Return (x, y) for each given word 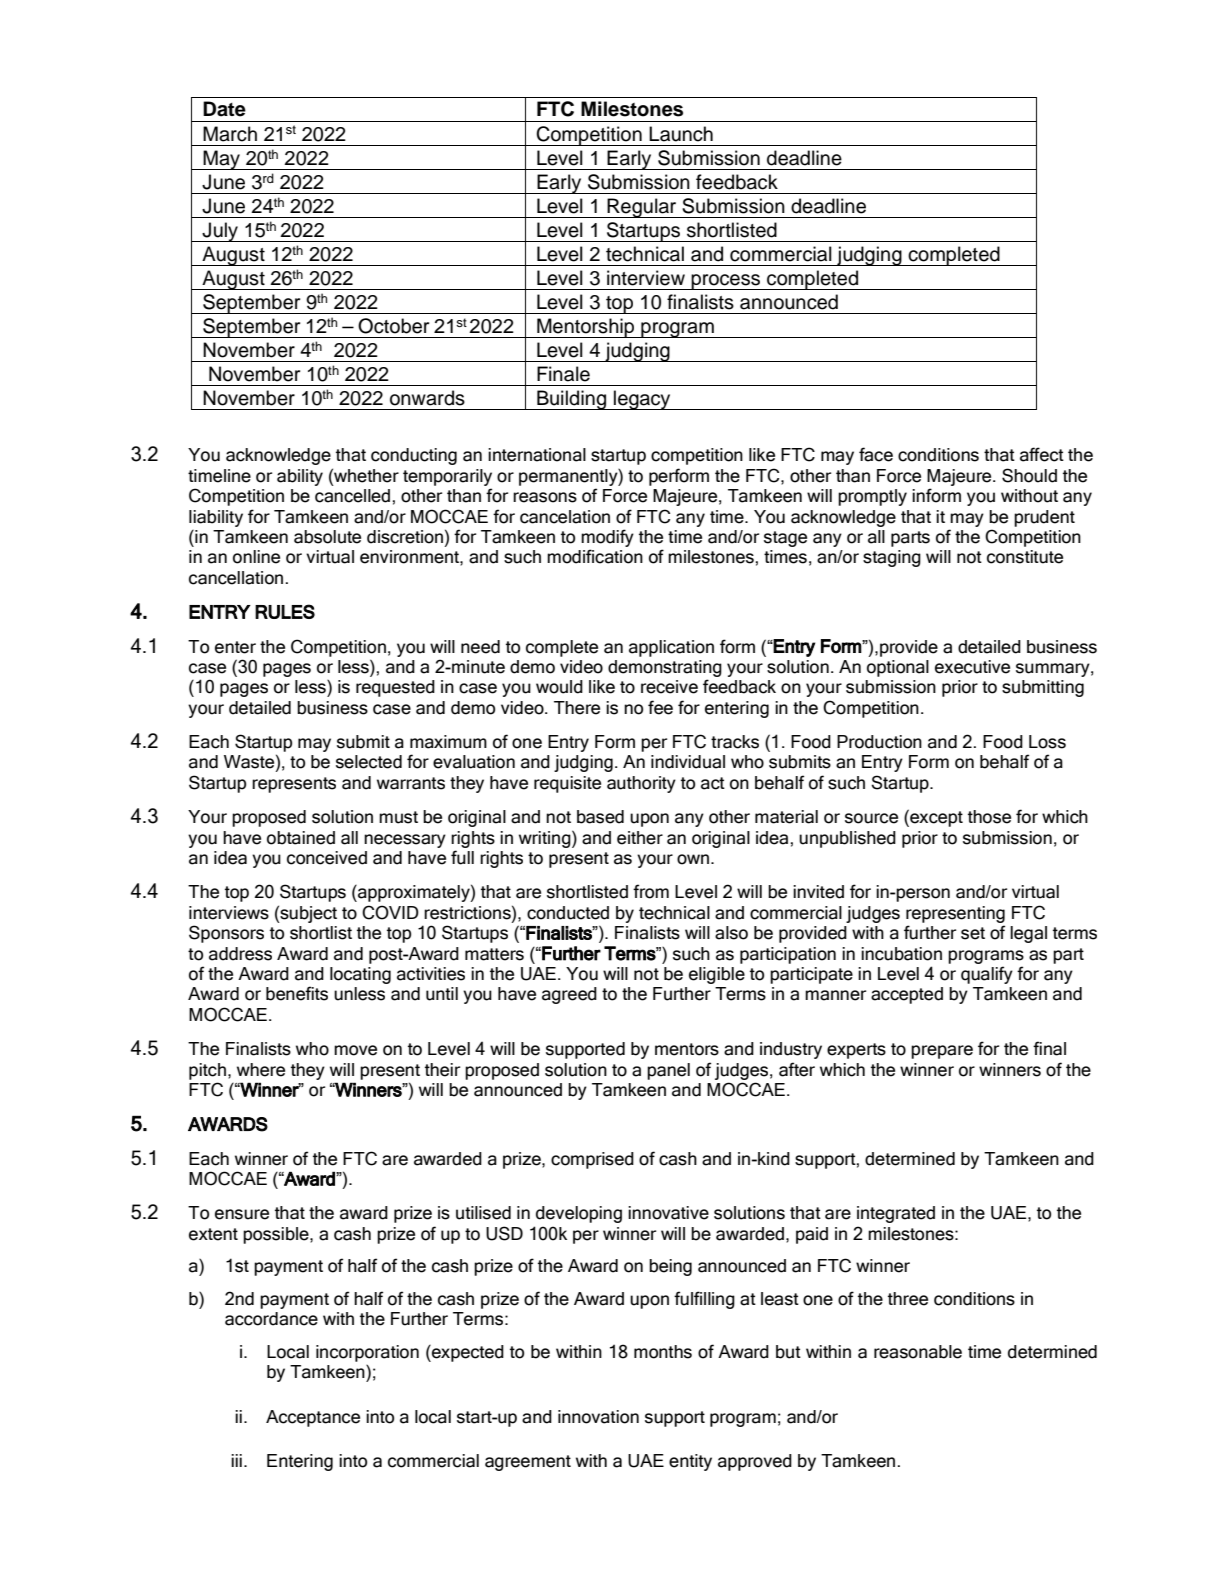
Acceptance (313, 1418)
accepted (907, 995)
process (726, 282)
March (230, 134)
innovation (598, 1417)
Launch (681, 134)
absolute (327, 537)
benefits (297, 993)
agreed (569, 995)
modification (595, 556)
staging (892, 558)
